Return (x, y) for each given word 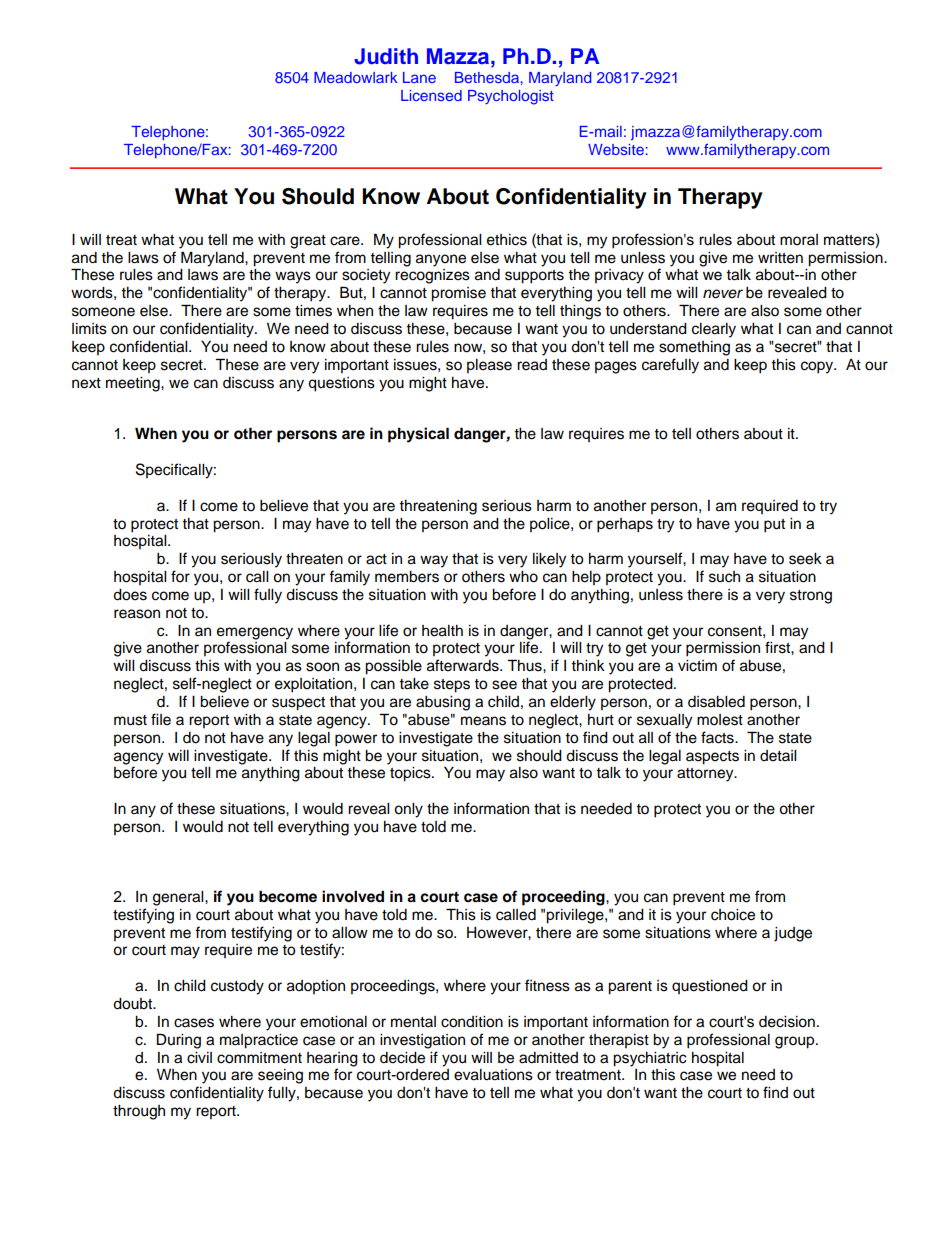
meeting (134, 384)
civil (199, 1058)
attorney (706, 775)
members (407, 577)
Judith (386, 56)
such (724, 577)
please (489, 366)
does (130, 595)
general (179, 898)
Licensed (431, 95)
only (408, 810)
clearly (714, 330)
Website (616, 149)
